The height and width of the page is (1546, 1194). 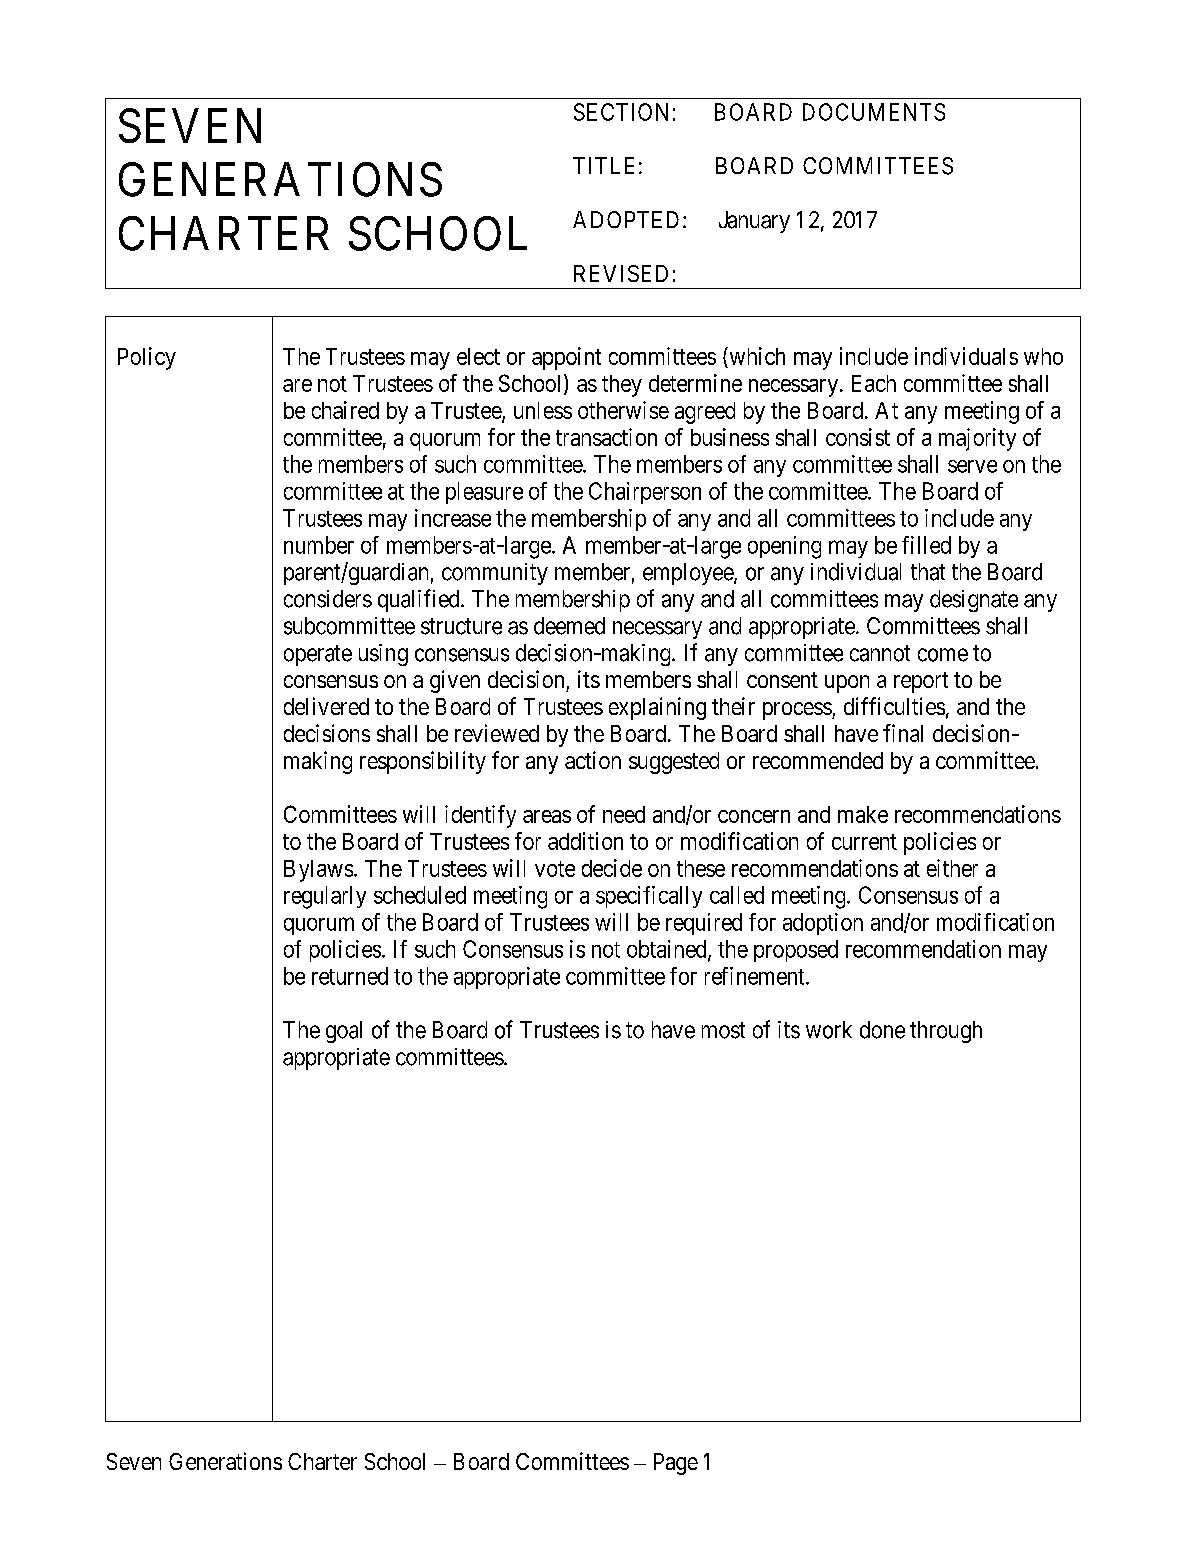 What do you see at coordinates (147, 358) in the page?
I see `Policy` at bounding box center [147, 358].
